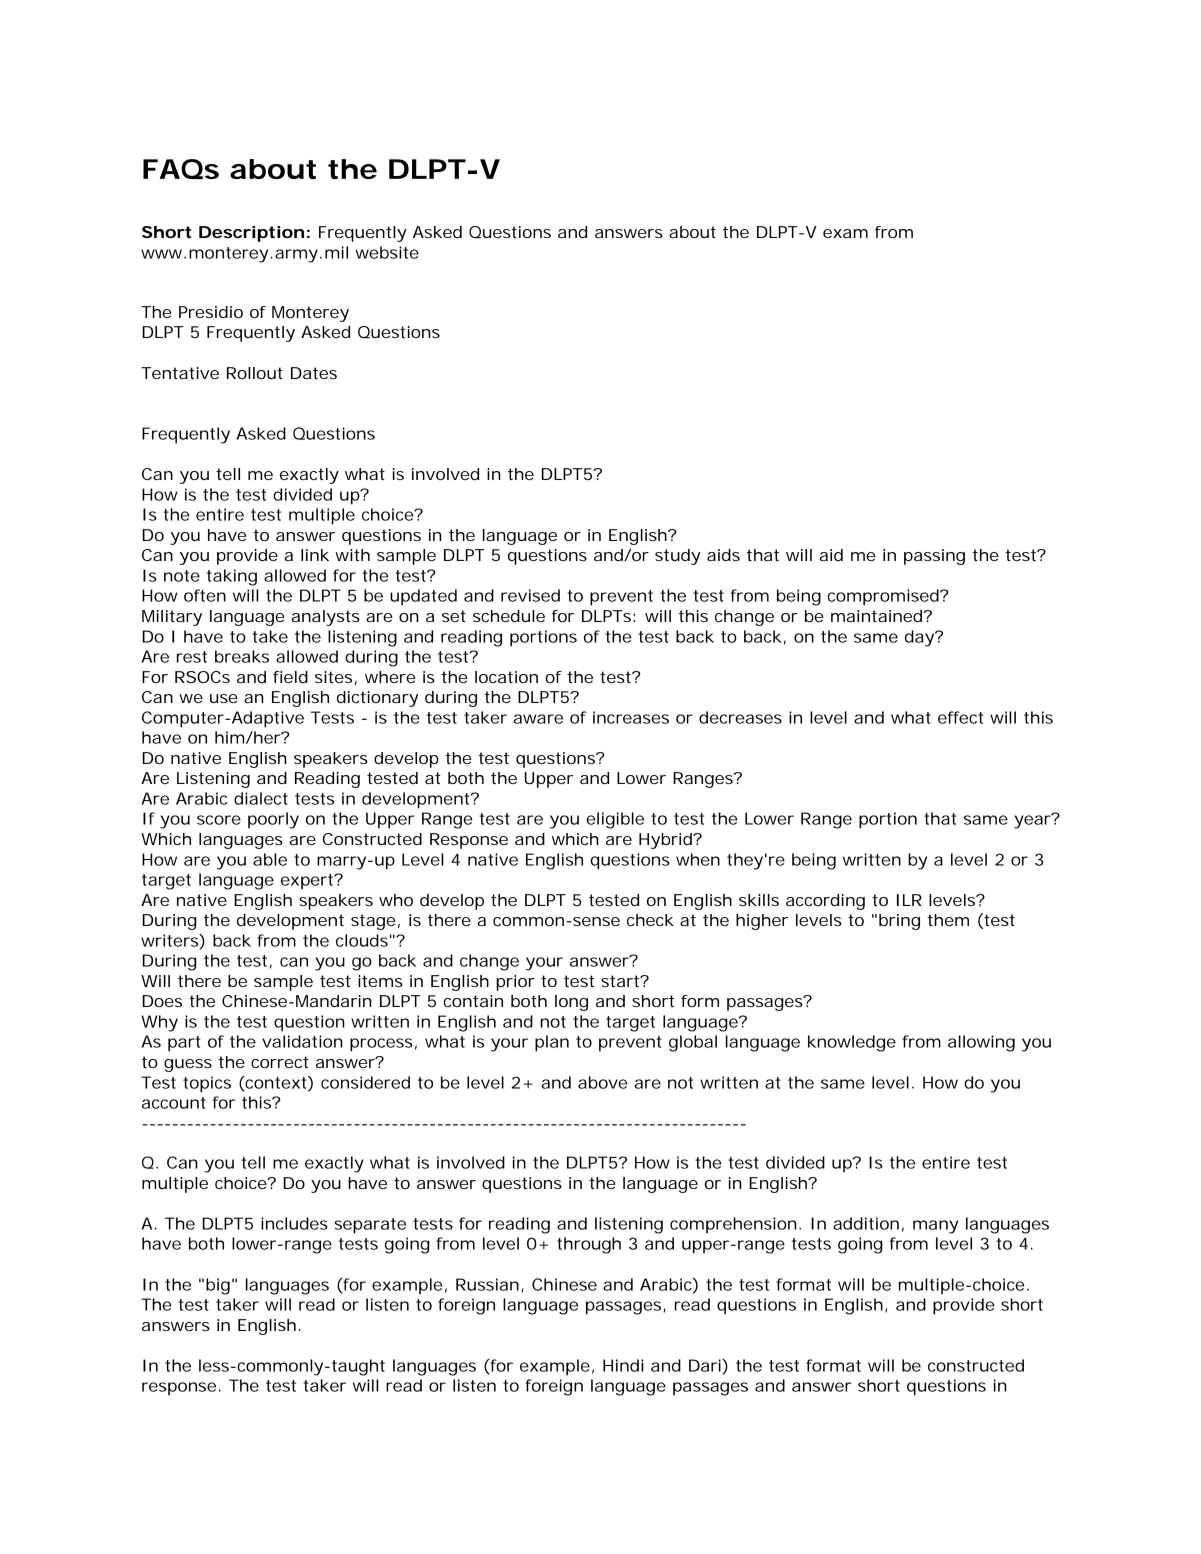  Describe the element at coordinates (387, 252) in the screenshot. I see `website` at that location.
